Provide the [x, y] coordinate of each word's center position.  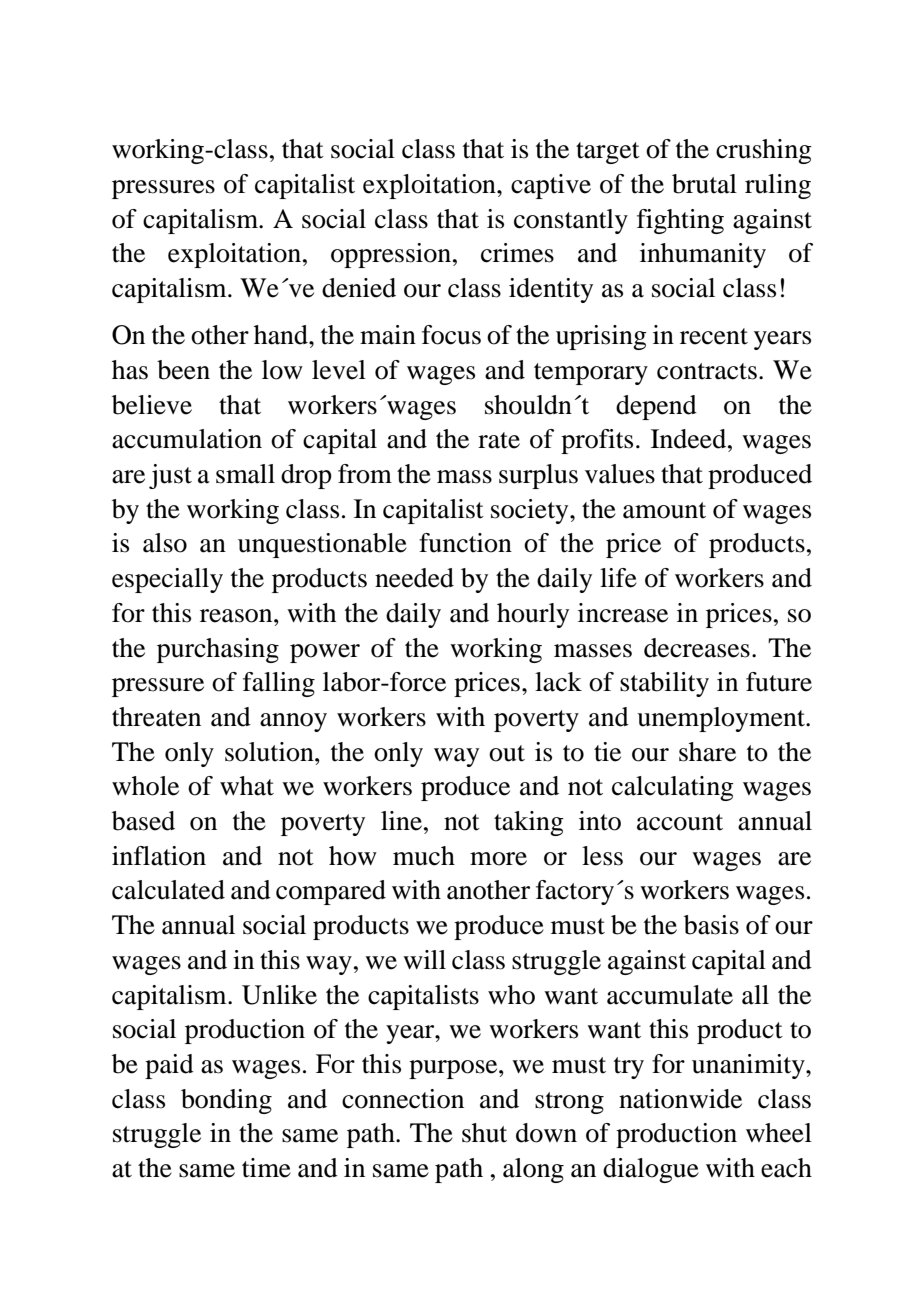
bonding [226, 1101]
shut [484, 1133]
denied [359, 288]
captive [551, 186]
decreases [697, 648]
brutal [704, 184]
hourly [533, 615]
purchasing [218, 650]
